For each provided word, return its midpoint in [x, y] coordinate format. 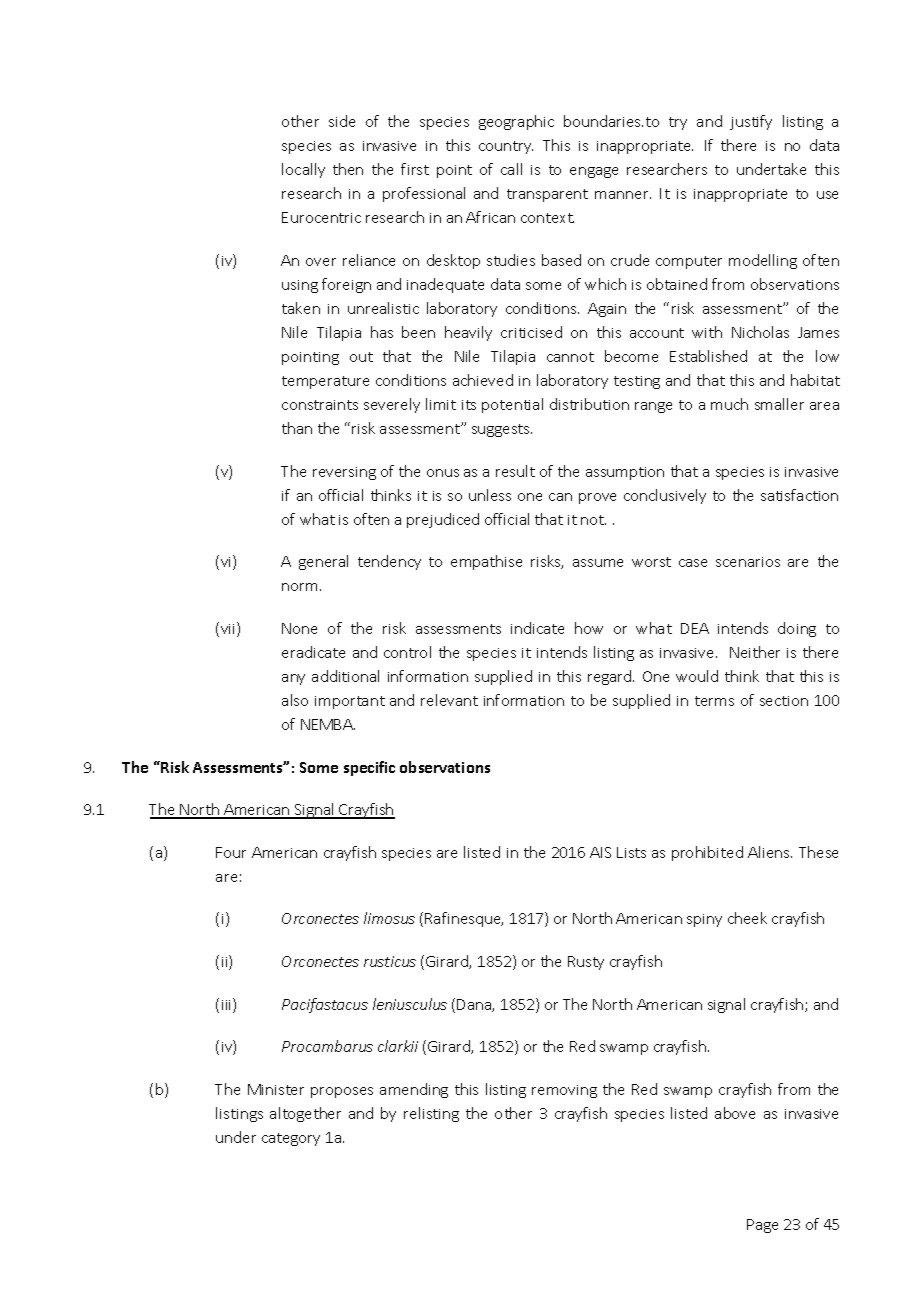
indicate [537, 628]
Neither [755, 652]
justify [751, 122]
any [293, 679]
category [291, 1139]
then [348, 169]
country [506, 147]
